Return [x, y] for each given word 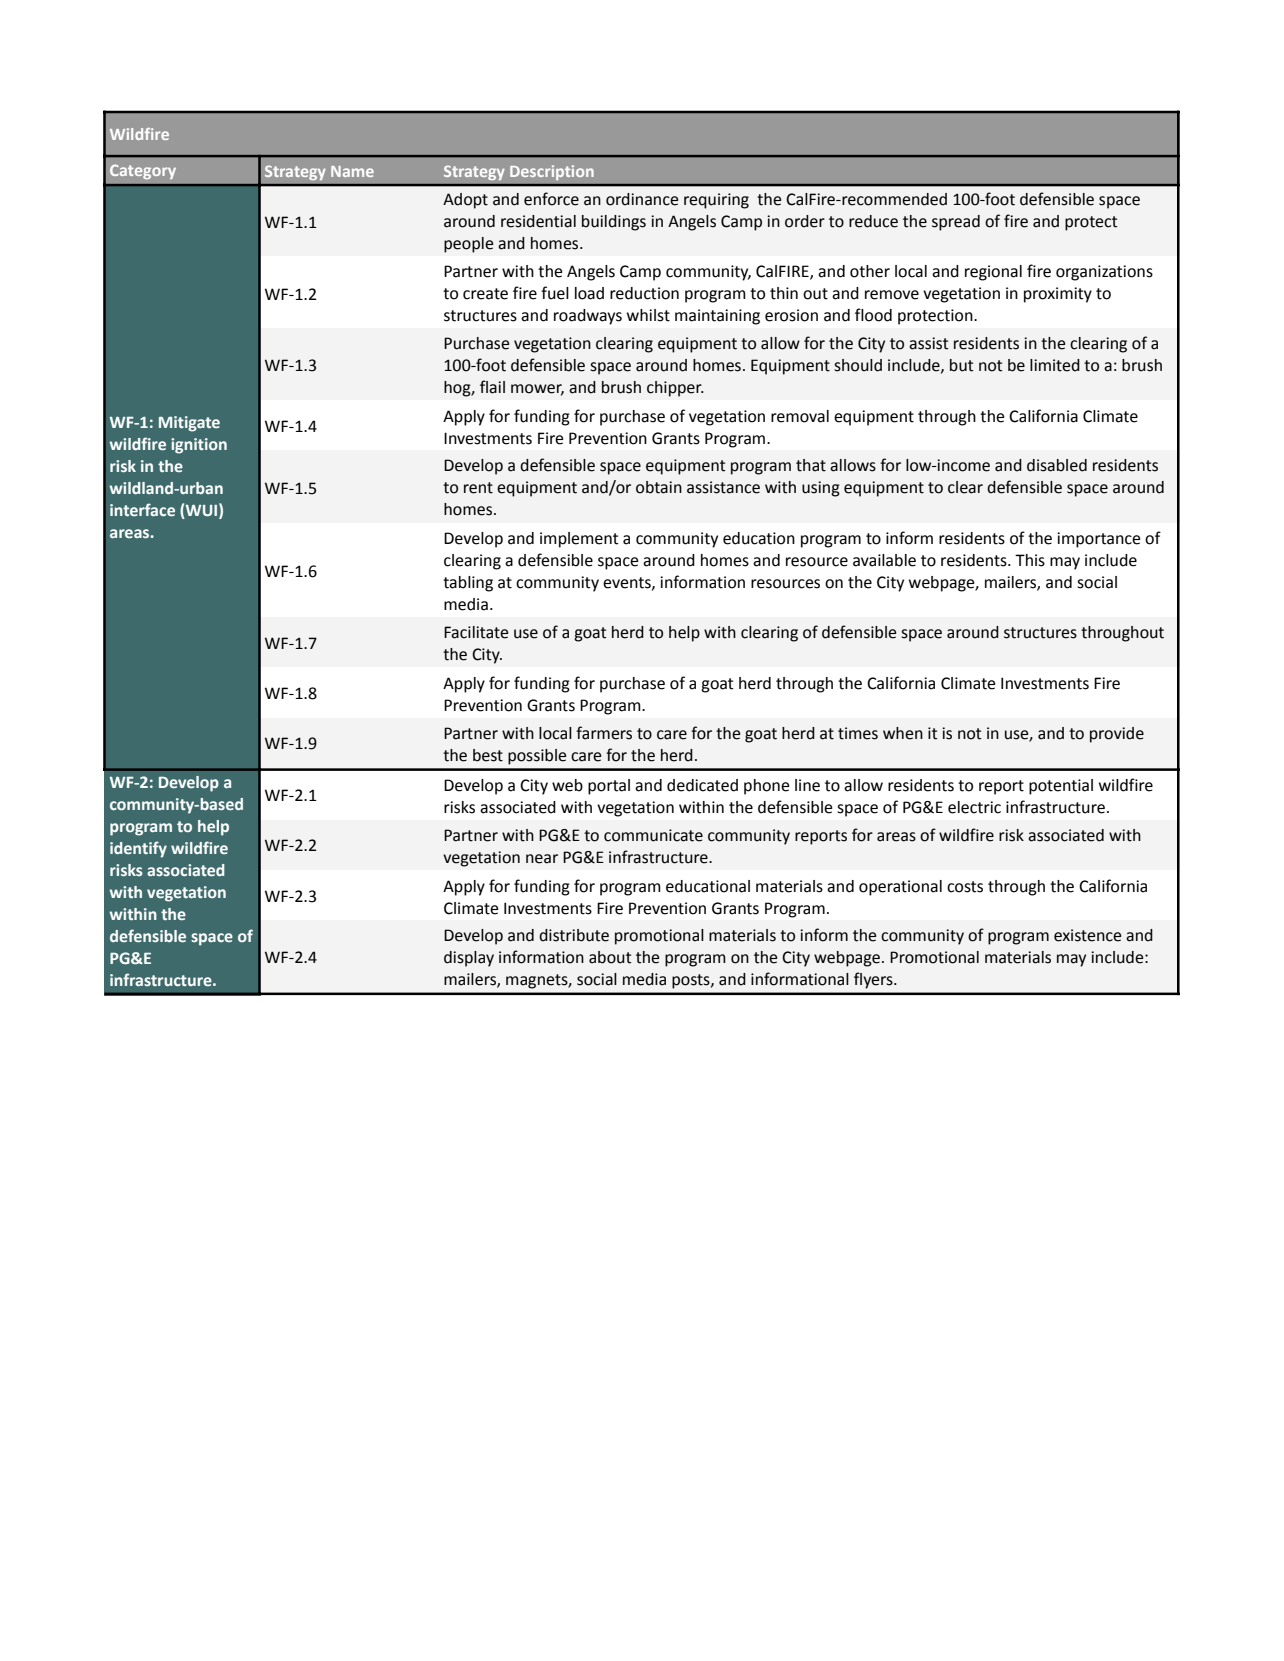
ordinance [642, 199]
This [1030, 560]
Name [352, 171]
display [469, 959]
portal [609, 787]
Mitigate [189, 424]
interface [142, 509]
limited [1055, 365]
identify [138, 849]
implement [579, 540]
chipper [675, 389]
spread [956, 223]
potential [1061, 787]
